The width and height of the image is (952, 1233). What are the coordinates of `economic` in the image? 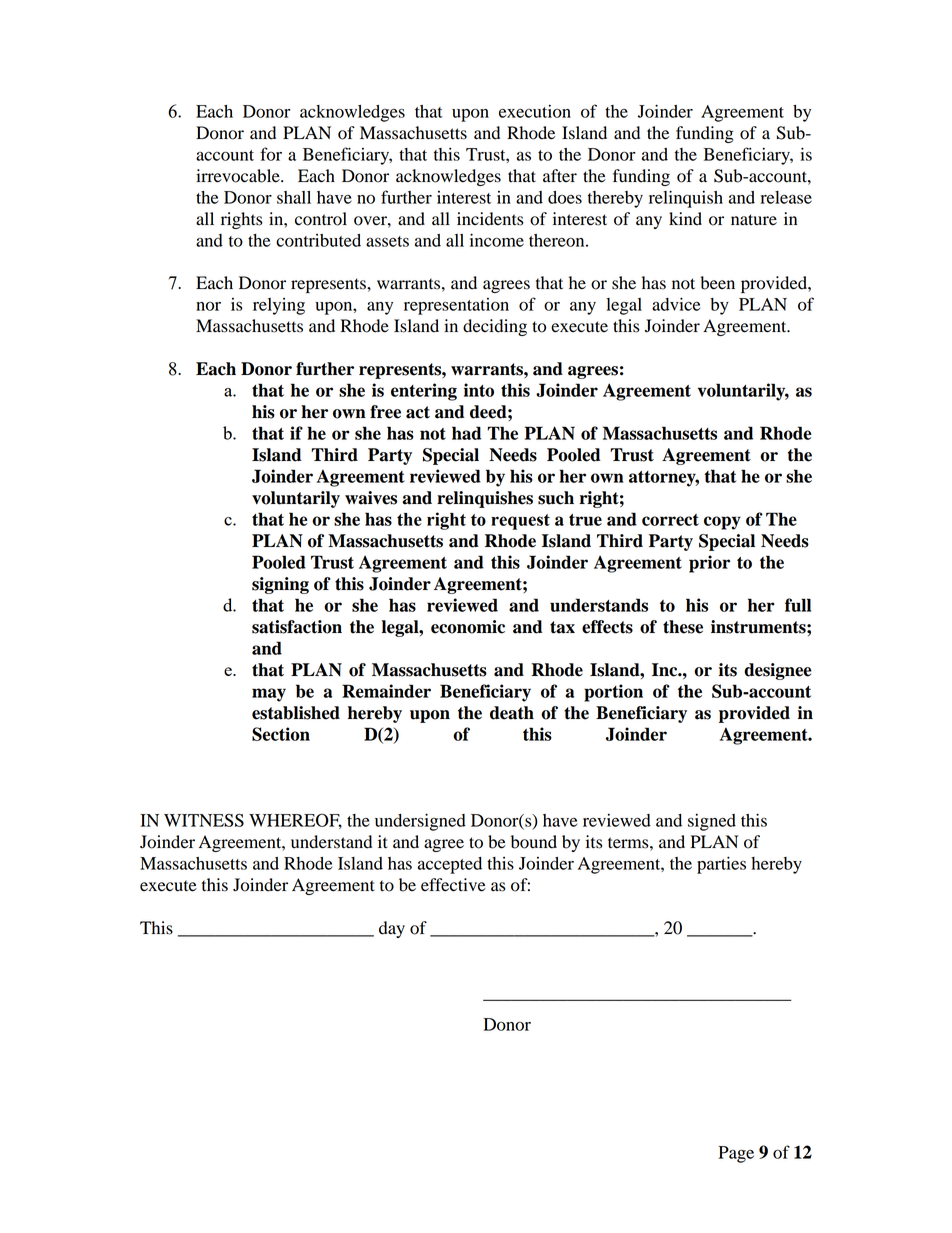 It's located at (468, 627).
